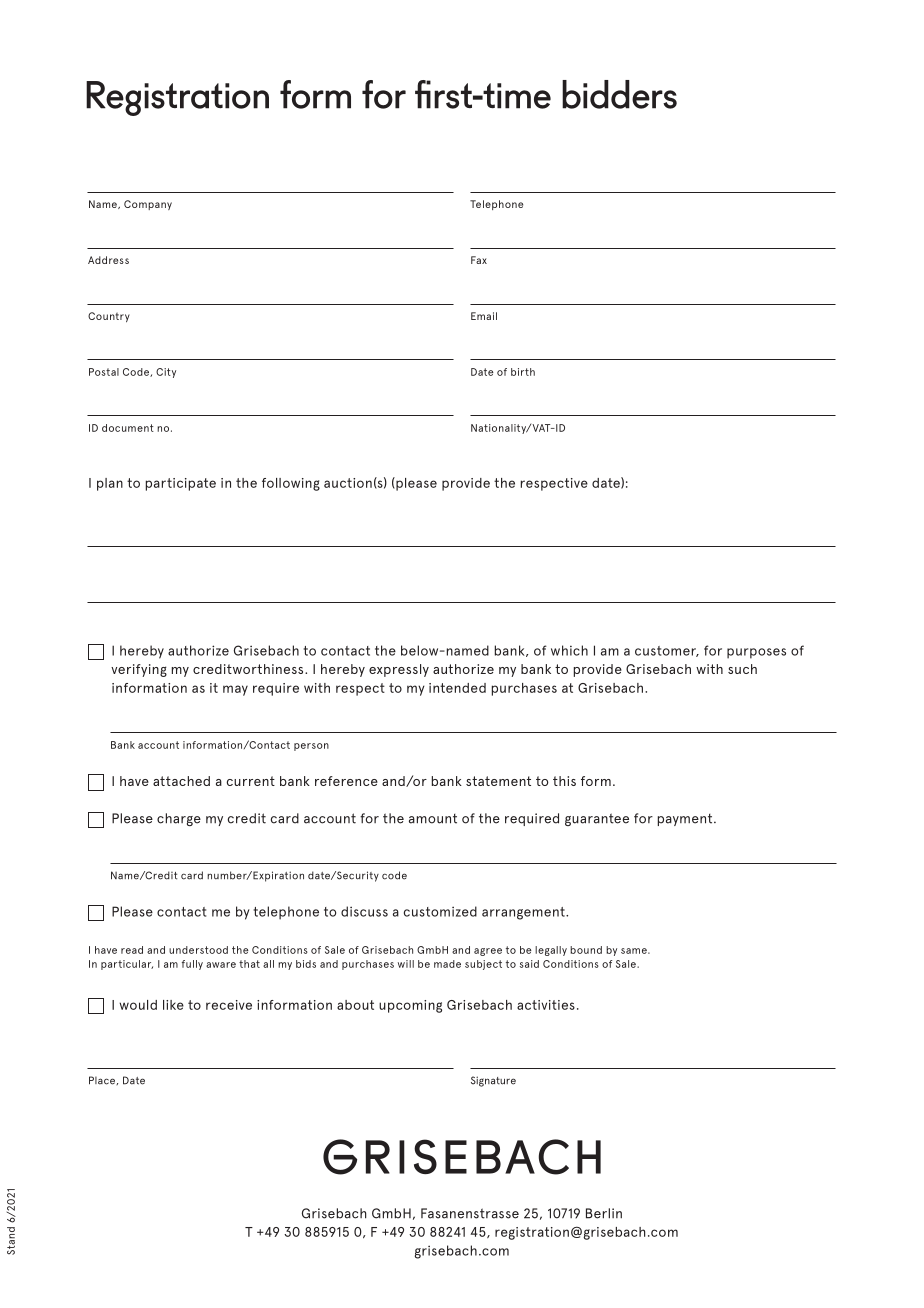 Image resolution: width=924 pixels, height=1308 pixels. I want to click on customer, so click(667, 651).
